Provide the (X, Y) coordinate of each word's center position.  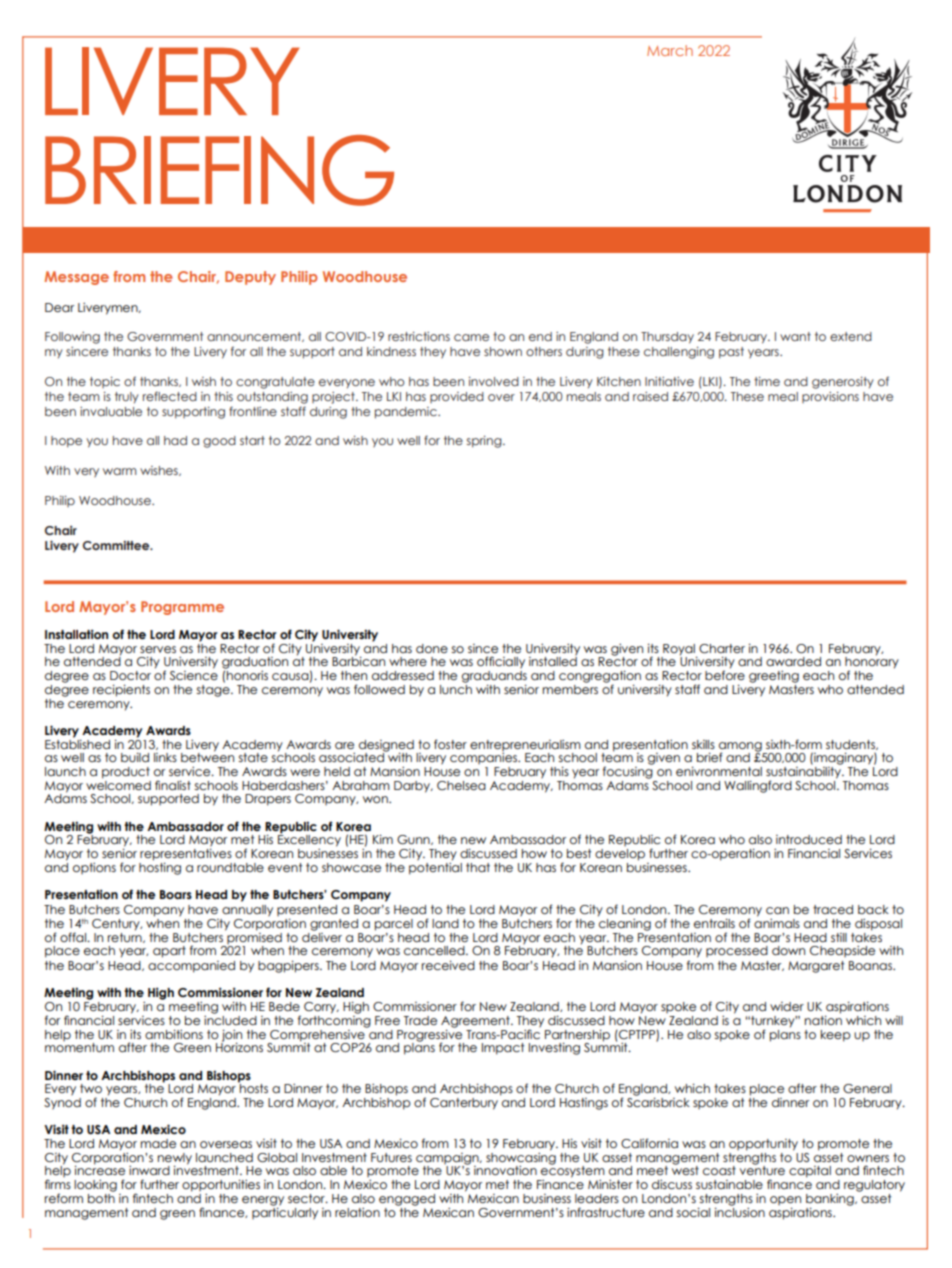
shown (503, 351)
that (478, 867)
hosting (160, 867)
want (795, 336)
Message (76, 278)
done (432, 648)
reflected (170, 396)
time (767, 381)
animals (777, 922)
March (670, 50)
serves (158, 649)
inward (149, 1170)
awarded (793, 661)
